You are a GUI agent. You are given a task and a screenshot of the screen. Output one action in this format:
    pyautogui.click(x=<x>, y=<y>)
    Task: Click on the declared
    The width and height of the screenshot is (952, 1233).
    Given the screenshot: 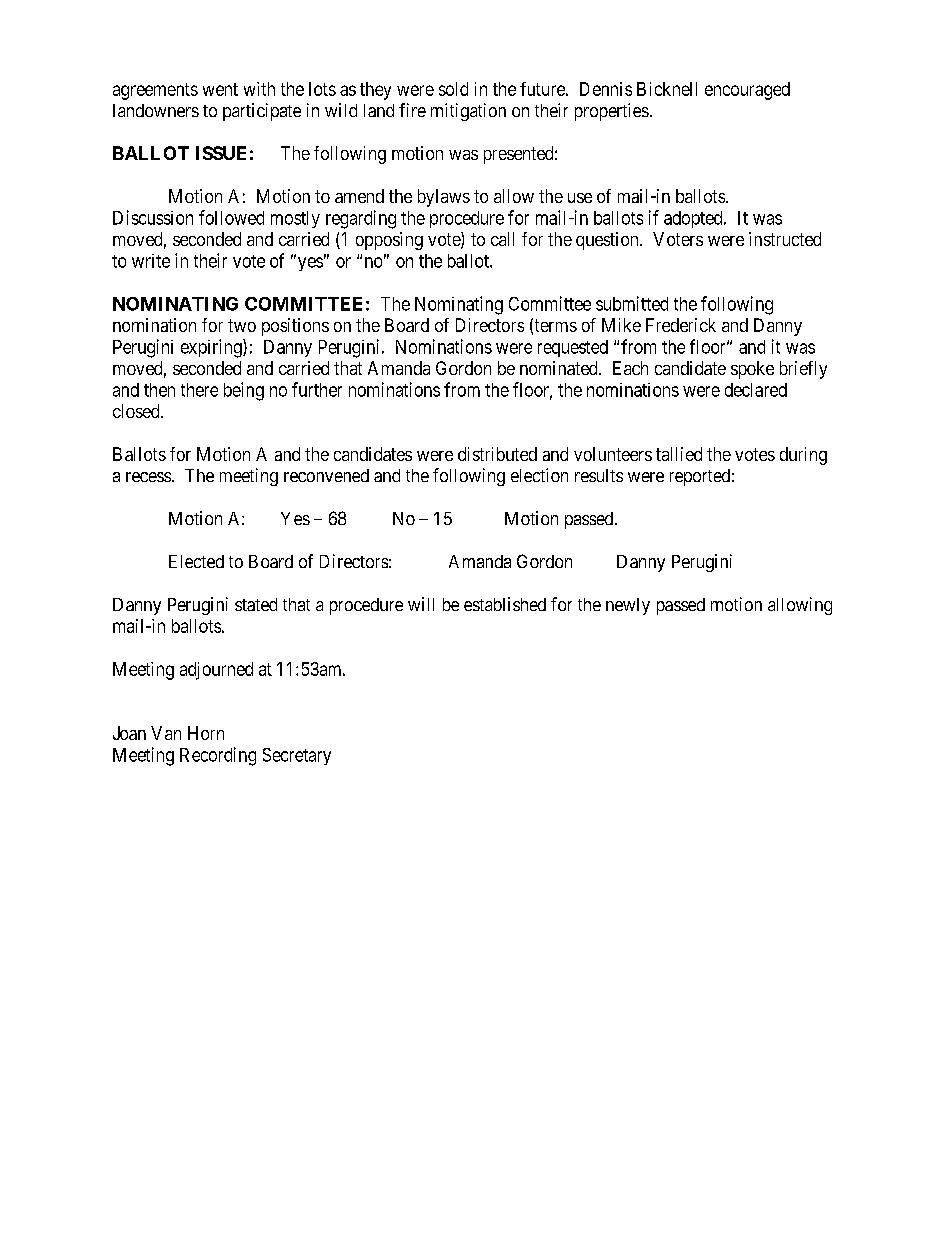 What is the action you would take?
    pyautogui.click(x=756, y=390)
